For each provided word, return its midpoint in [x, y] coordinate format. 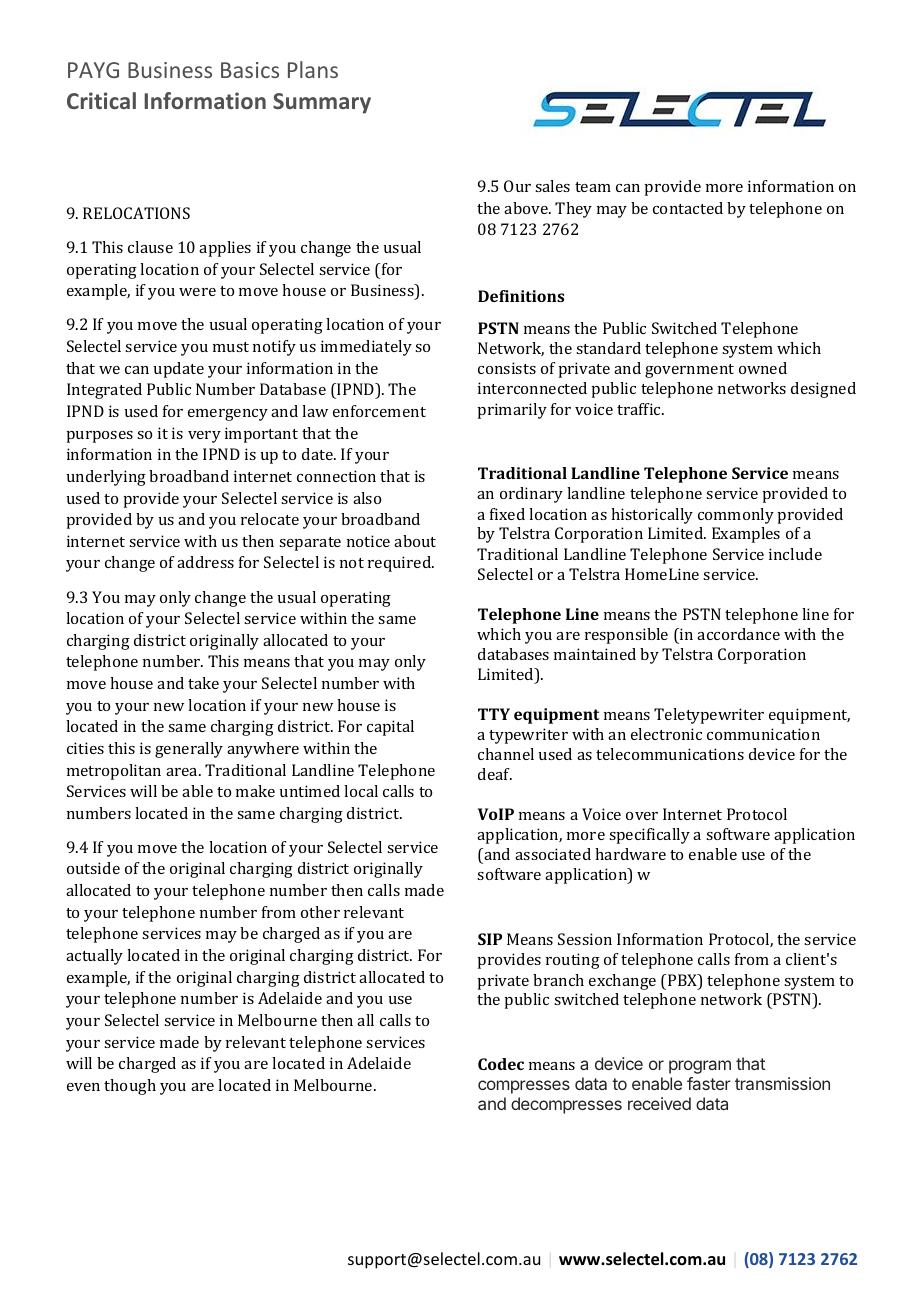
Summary [322, 103]
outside [93, 868]
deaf [495, 774]
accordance [738, 634]
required [400, 564]
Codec [501, 1064]
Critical [101, 100]
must [231, 347]
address [205, 562]
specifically [649, 836]
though [130, 1087]
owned [763, 368]
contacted [688, 208]
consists [507, 368]
